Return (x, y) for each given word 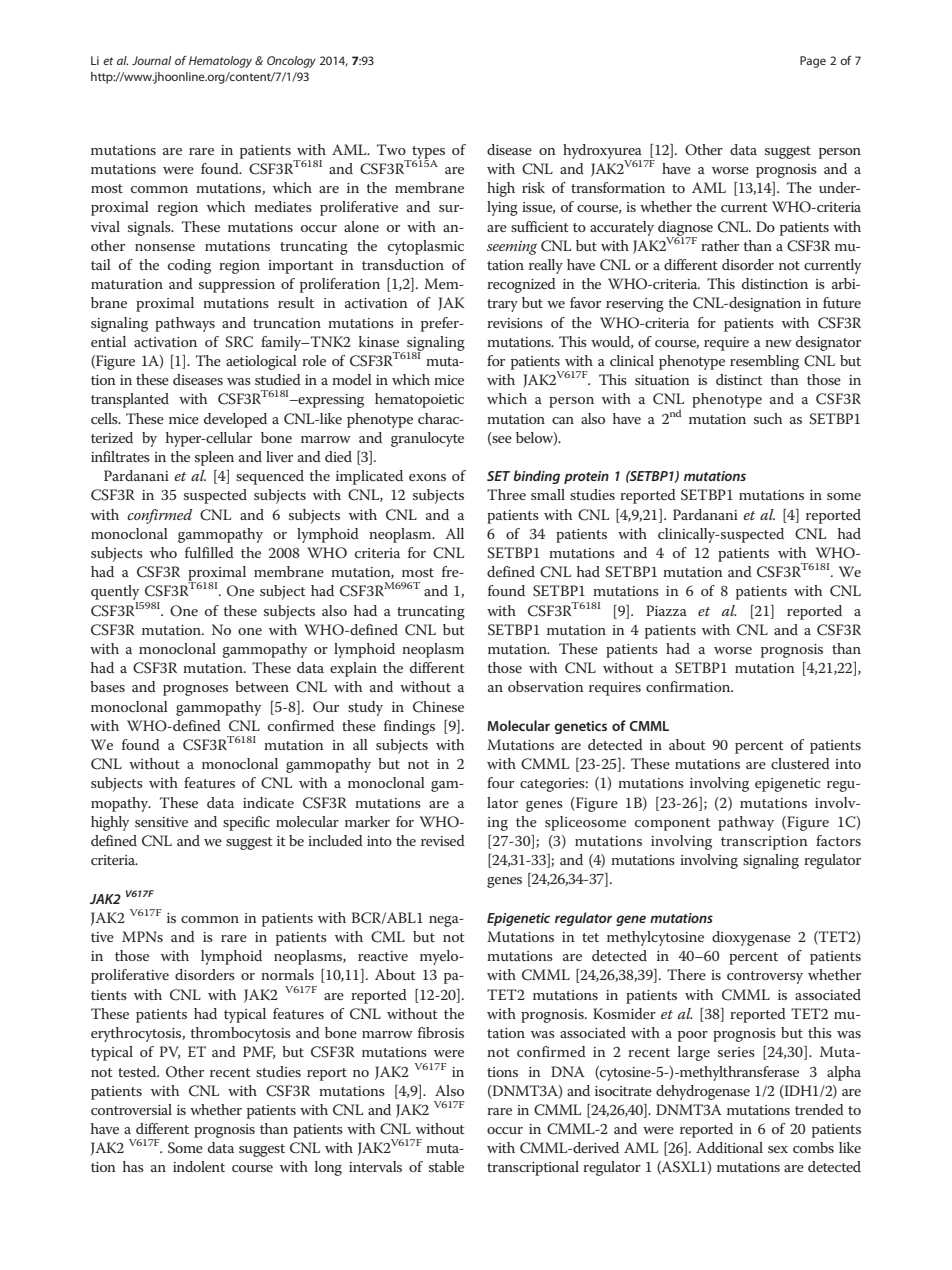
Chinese (438, 707)
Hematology (220, 62)
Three (506, 494)
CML (388, 937)
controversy (765, 977)
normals (287, 974)
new (778, 343)
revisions (515, 323)
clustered (800, 763)
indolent (199, 1166)
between (262, 686)
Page (813, 62)
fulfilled (209, 552)
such (768, 418)
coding (189, 266)
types (427, 153)
